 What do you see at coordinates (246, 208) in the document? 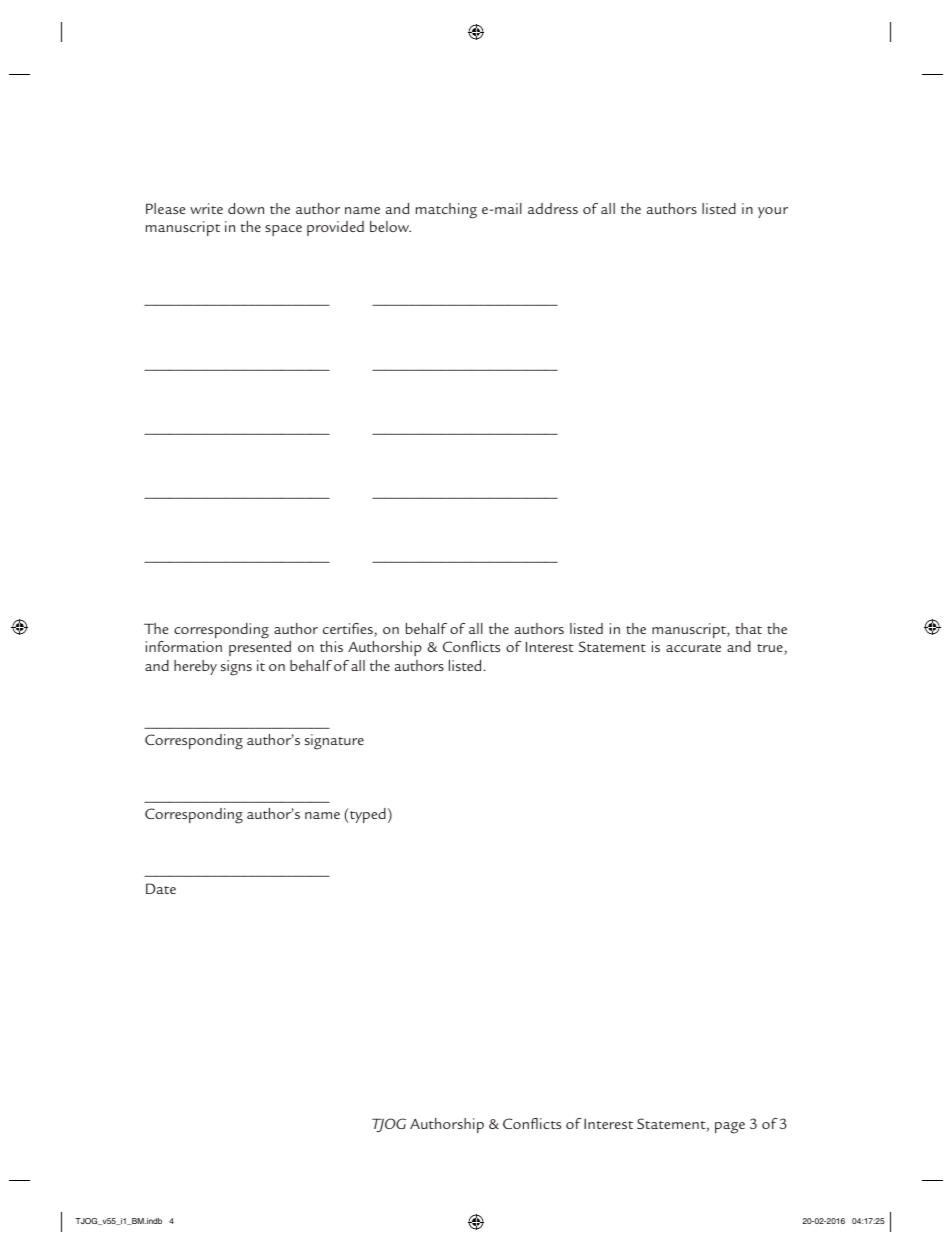
I see `down` at bounding box center [246, 208].
